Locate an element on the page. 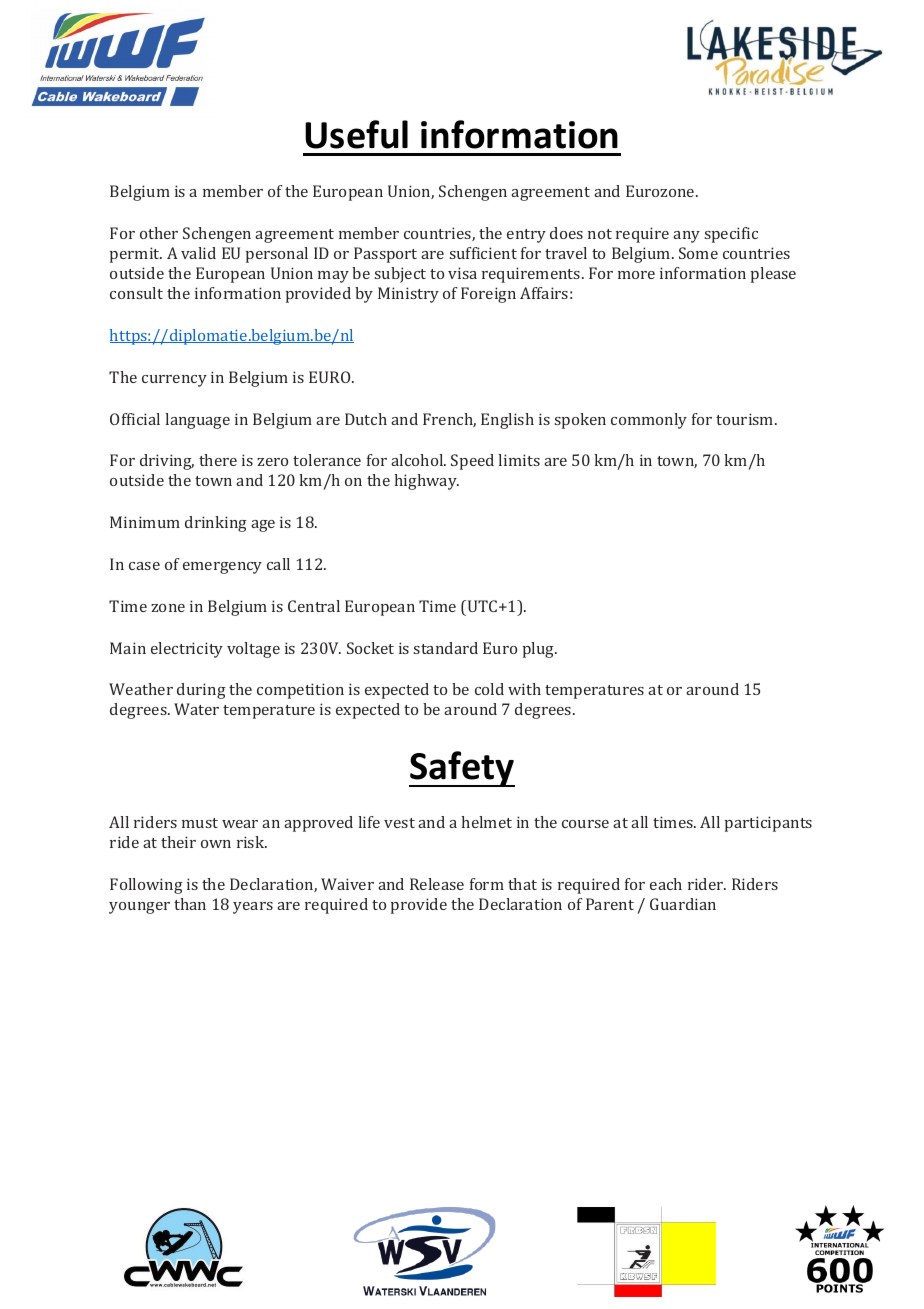 The image size is (924, 1309). other is located at coordinates (159, 233).
